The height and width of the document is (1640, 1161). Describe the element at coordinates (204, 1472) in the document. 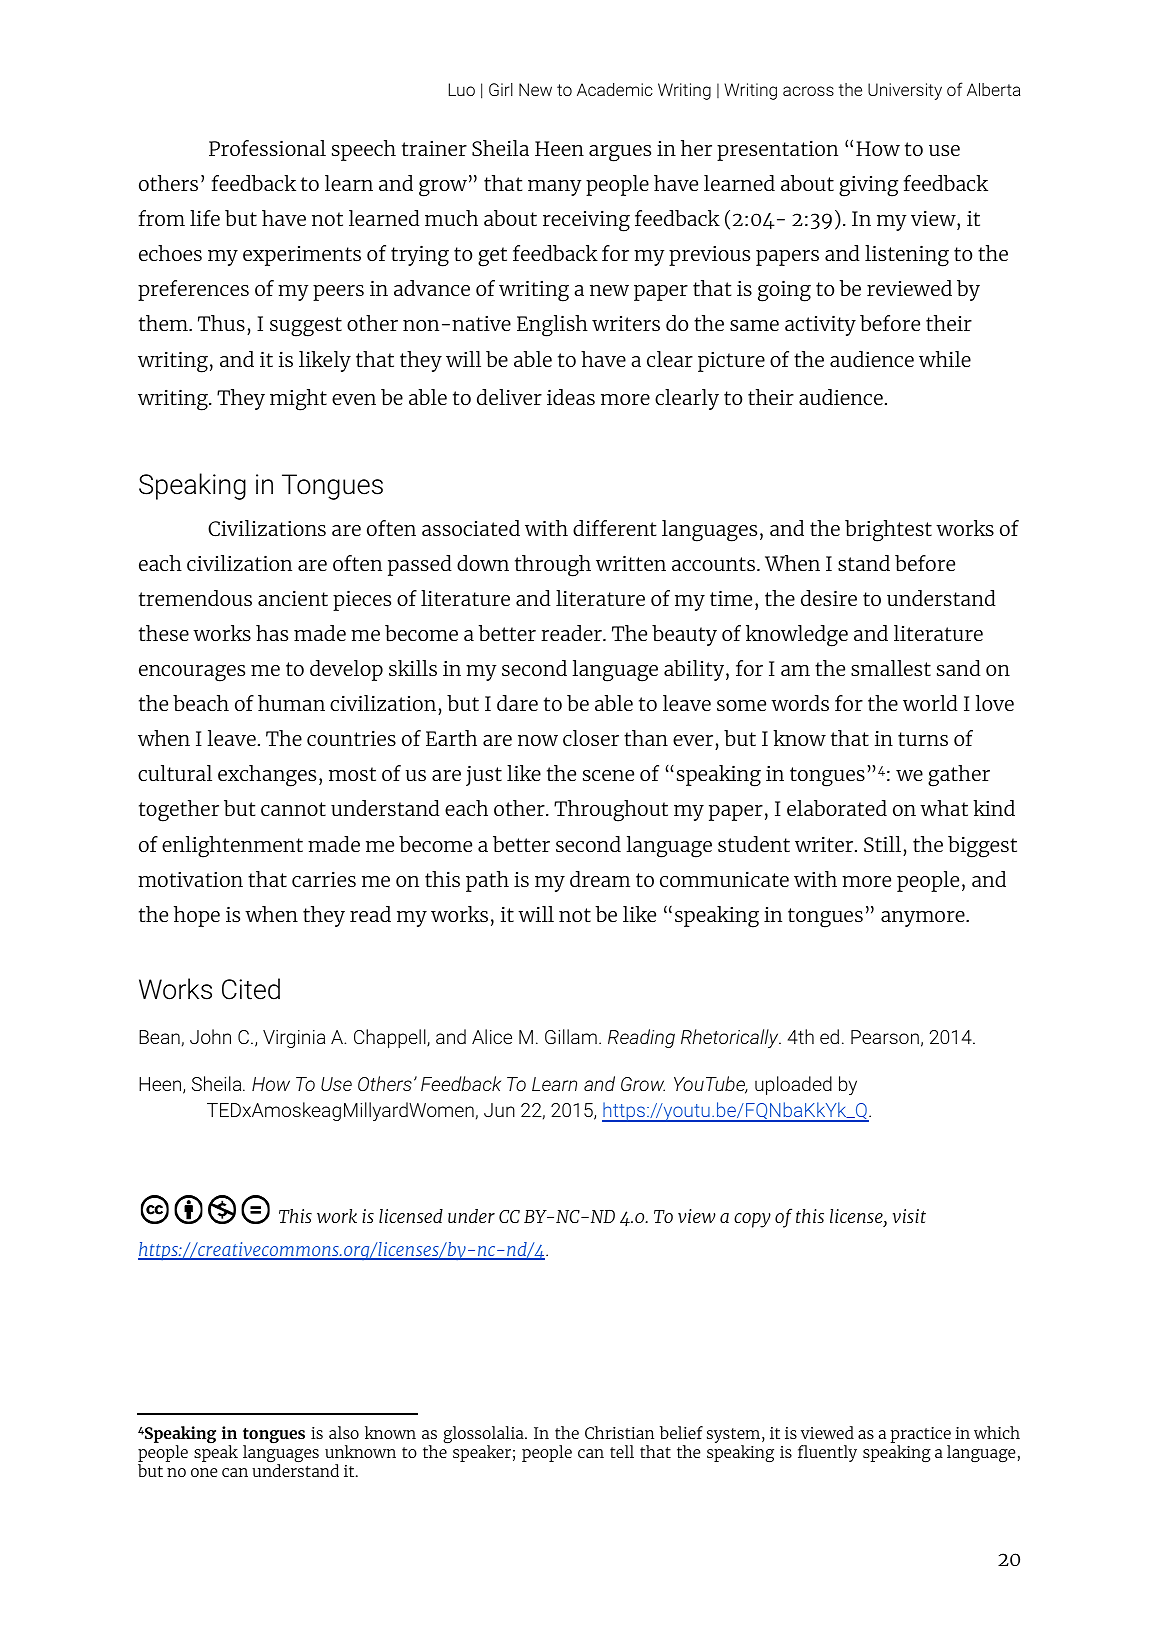

I see `one` at that location.
